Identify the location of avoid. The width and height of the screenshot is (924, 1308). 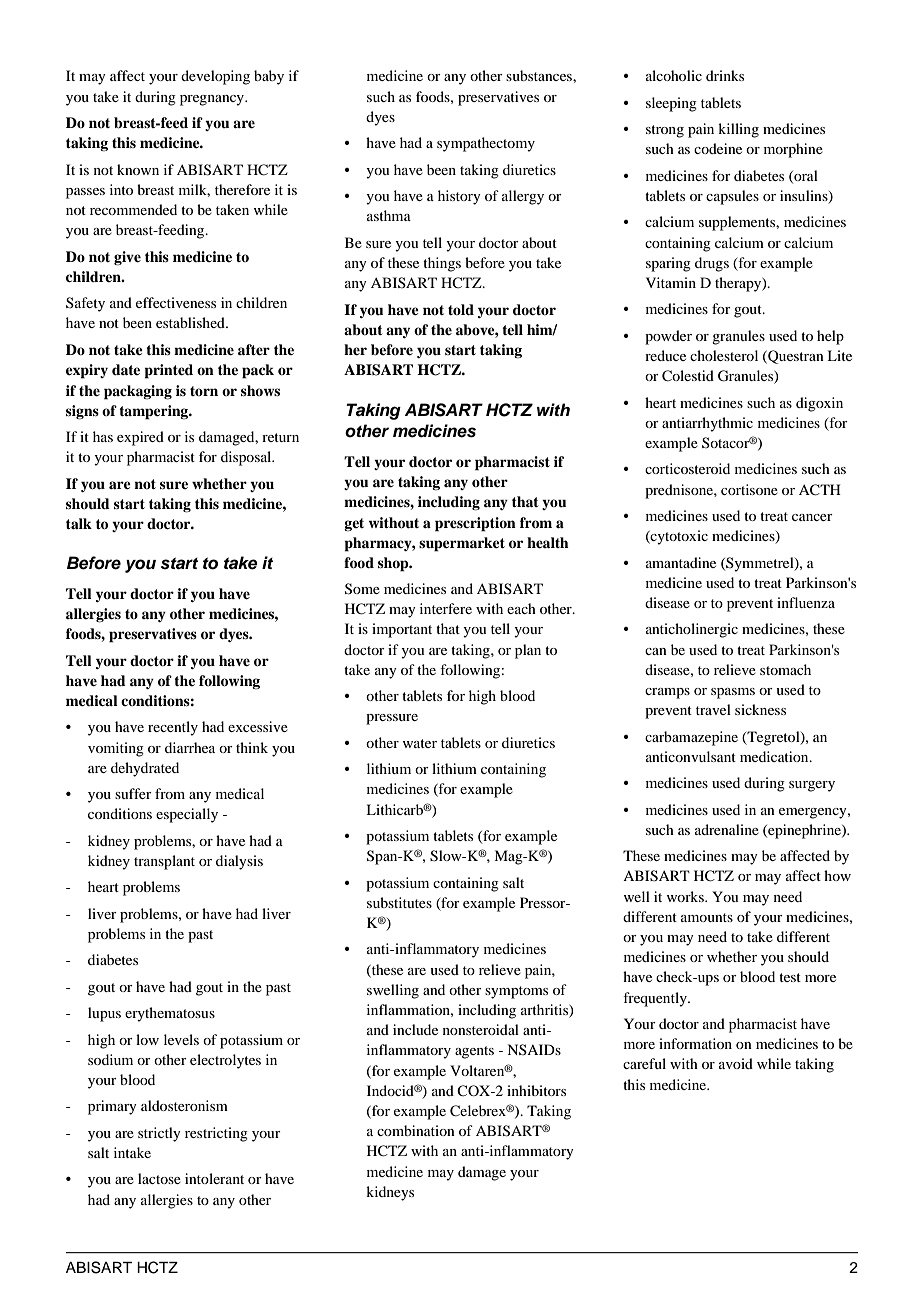
(736, 1063).
